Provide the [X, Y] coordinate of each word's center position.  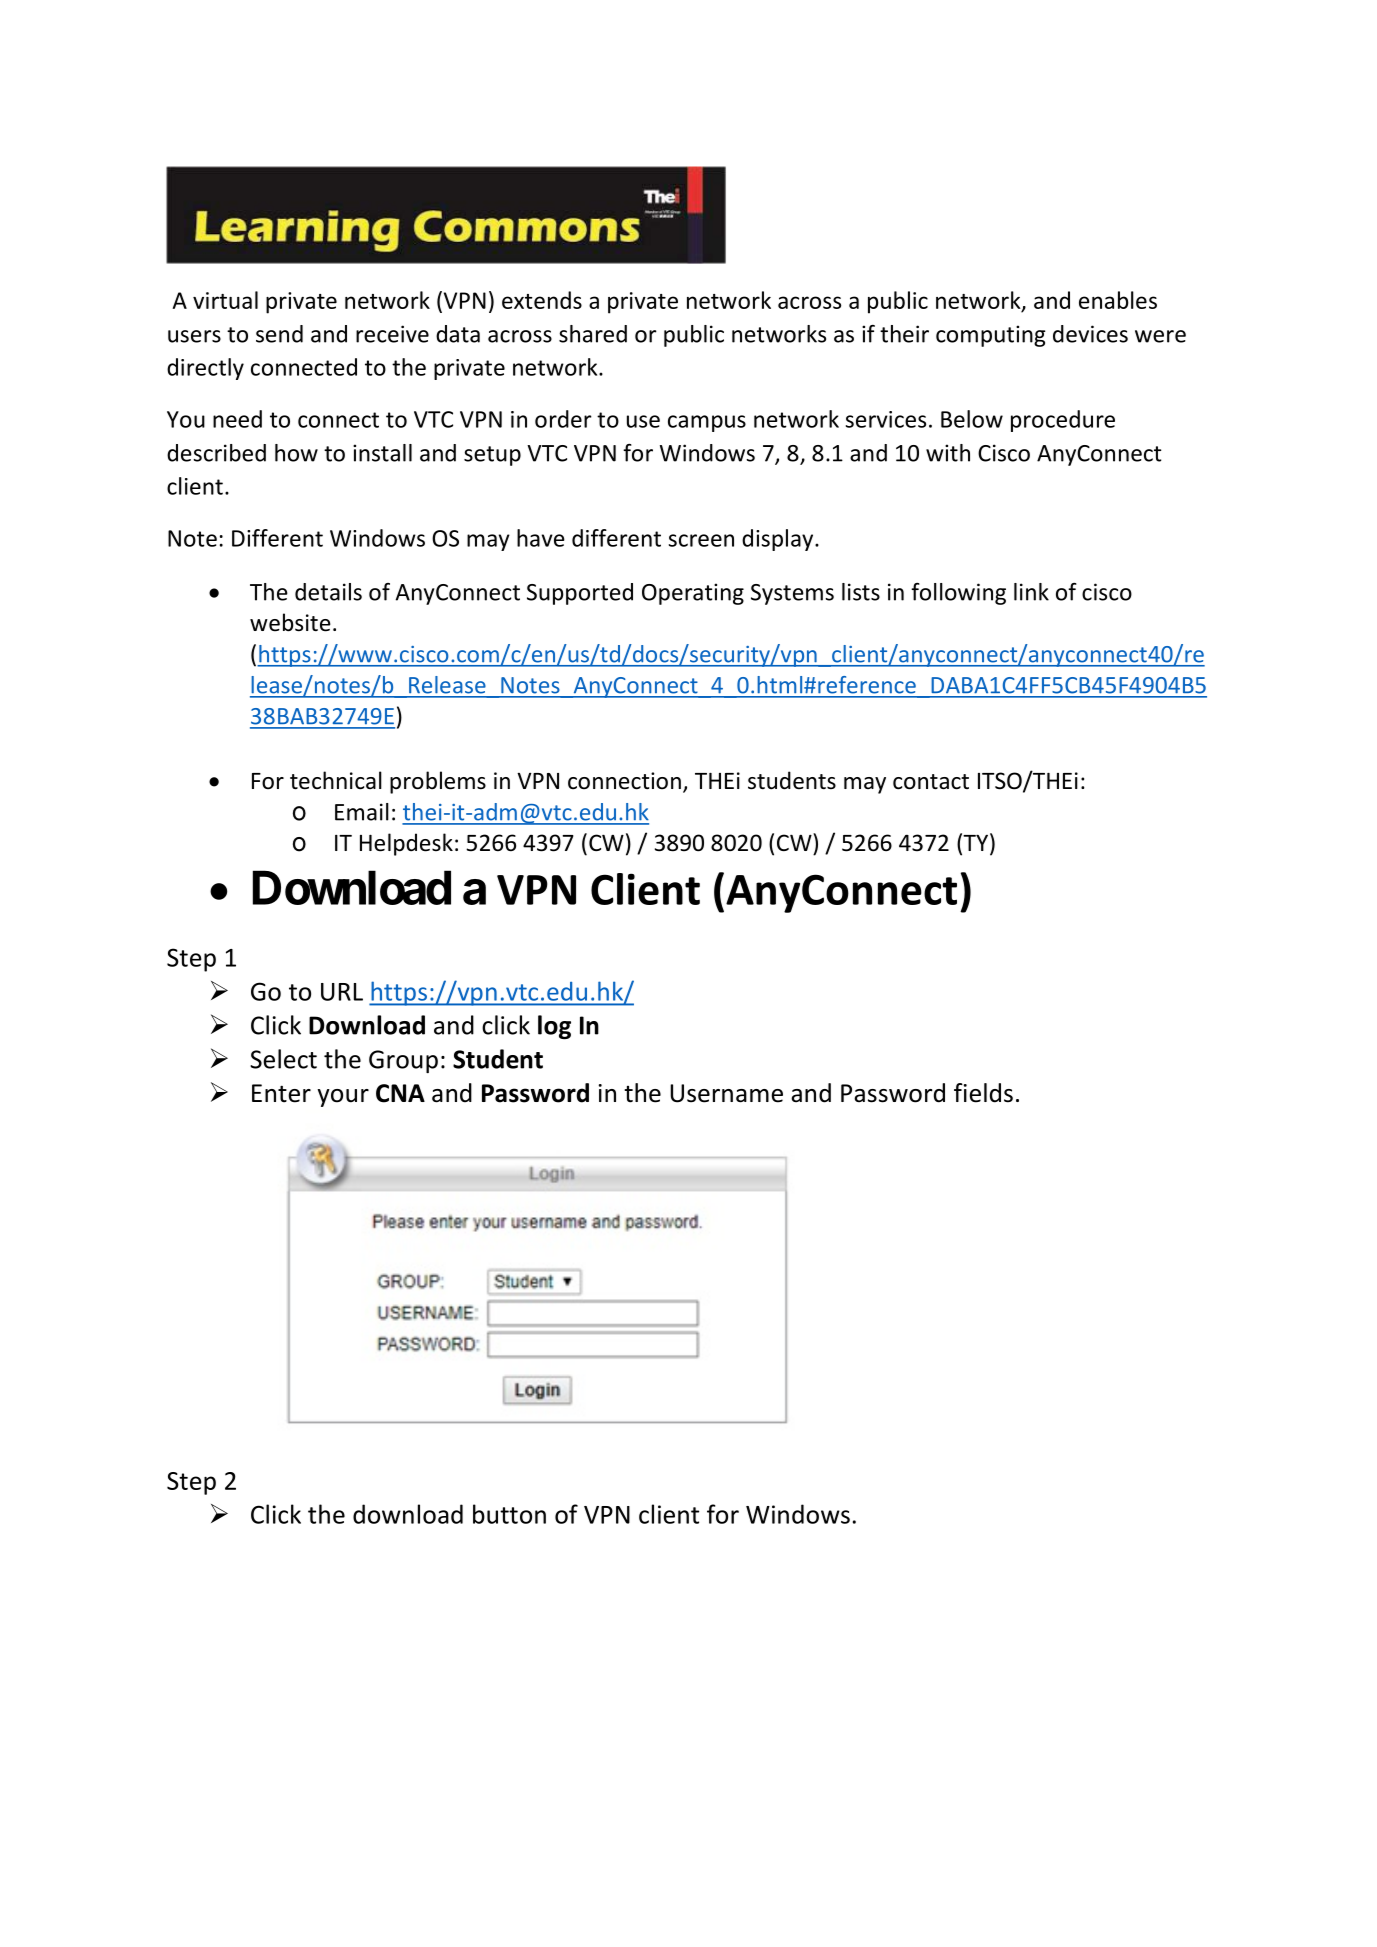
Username [726, 1093]
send [279, 334]
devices [1090, 334]
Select [283, 1059]
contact [931, 782]
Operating [693, 594]
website [290, 622]
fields [983, 1093]
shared [593, 334]
